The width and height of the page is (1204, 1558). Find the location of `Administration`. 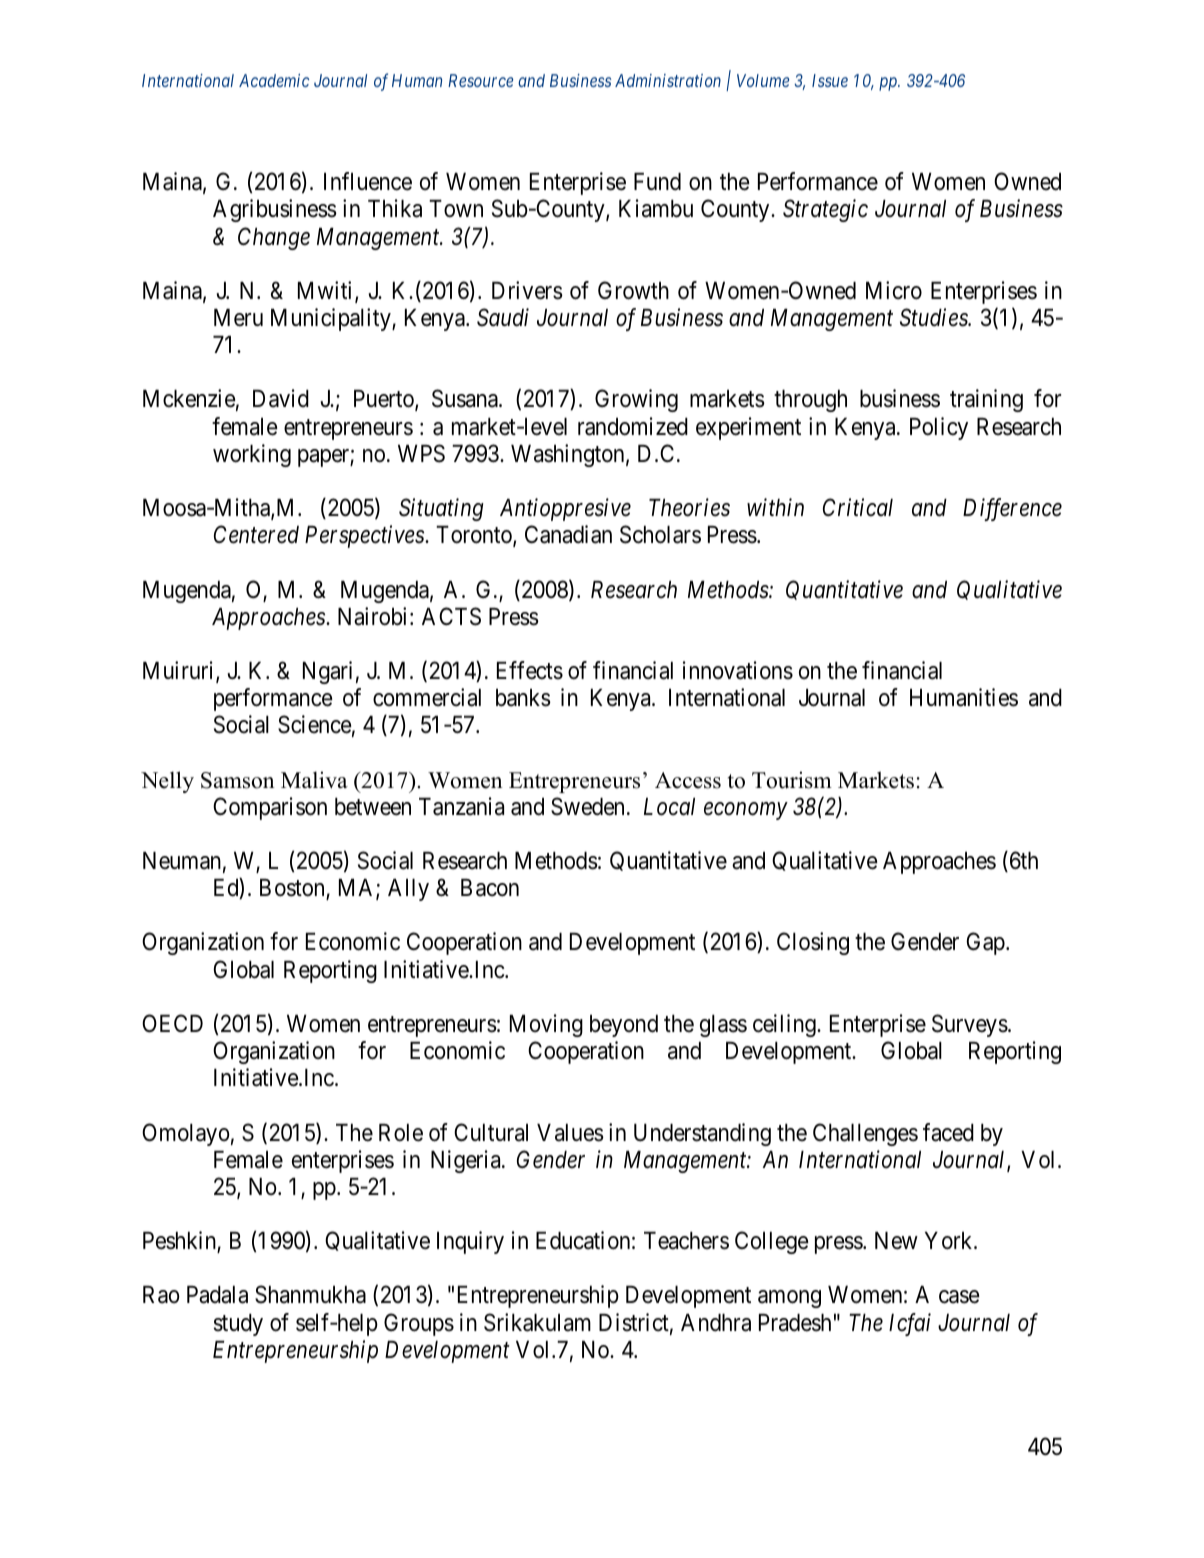

Administration is located at coordinates (668, 80).
